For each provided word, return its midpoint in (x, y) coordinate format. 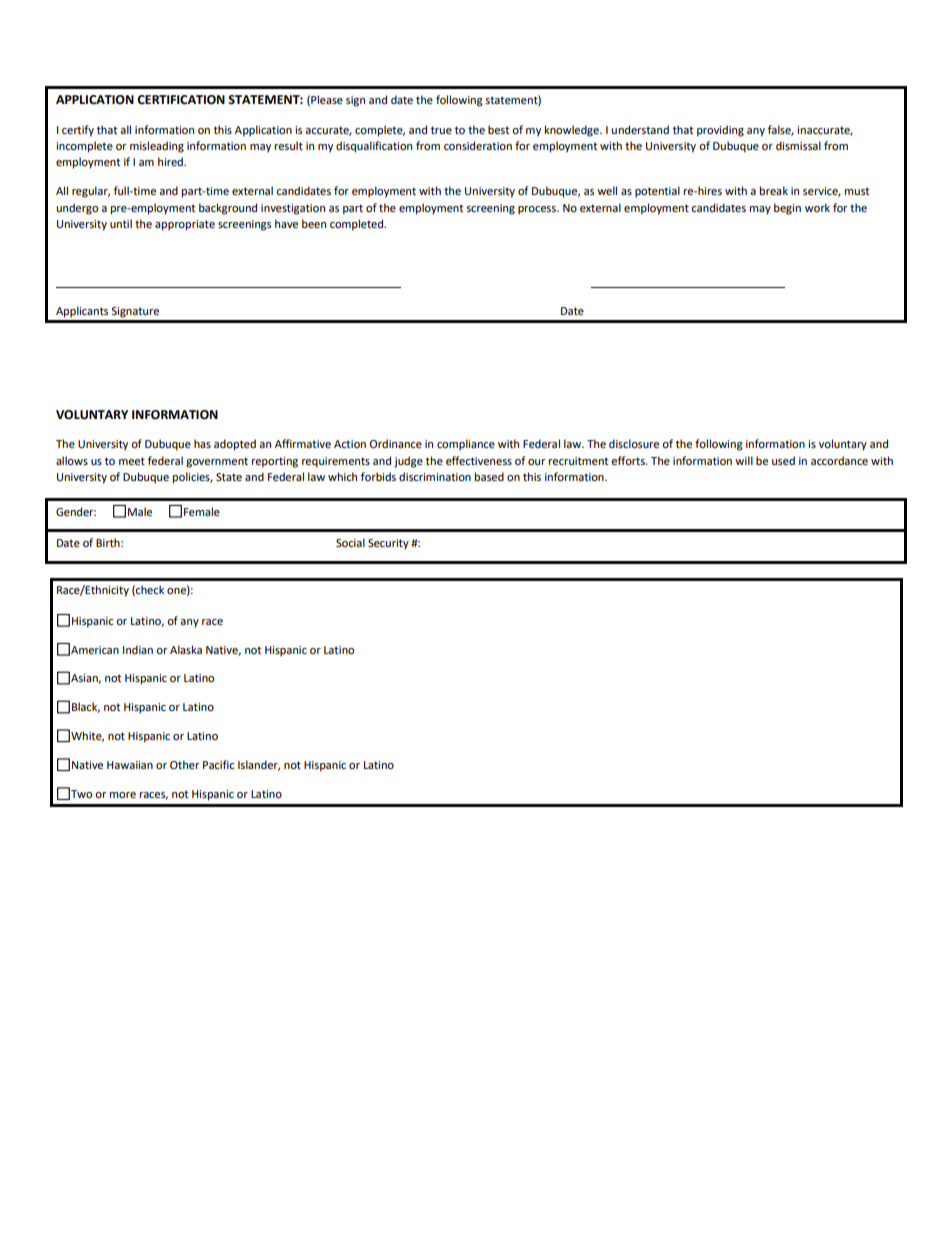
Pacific (218, 764)
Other (185, 765)
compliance (466, 445)
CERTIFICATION (181, 100)
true (441, 130)
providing (720, 131)
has (202, 443)
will (744, 460)
